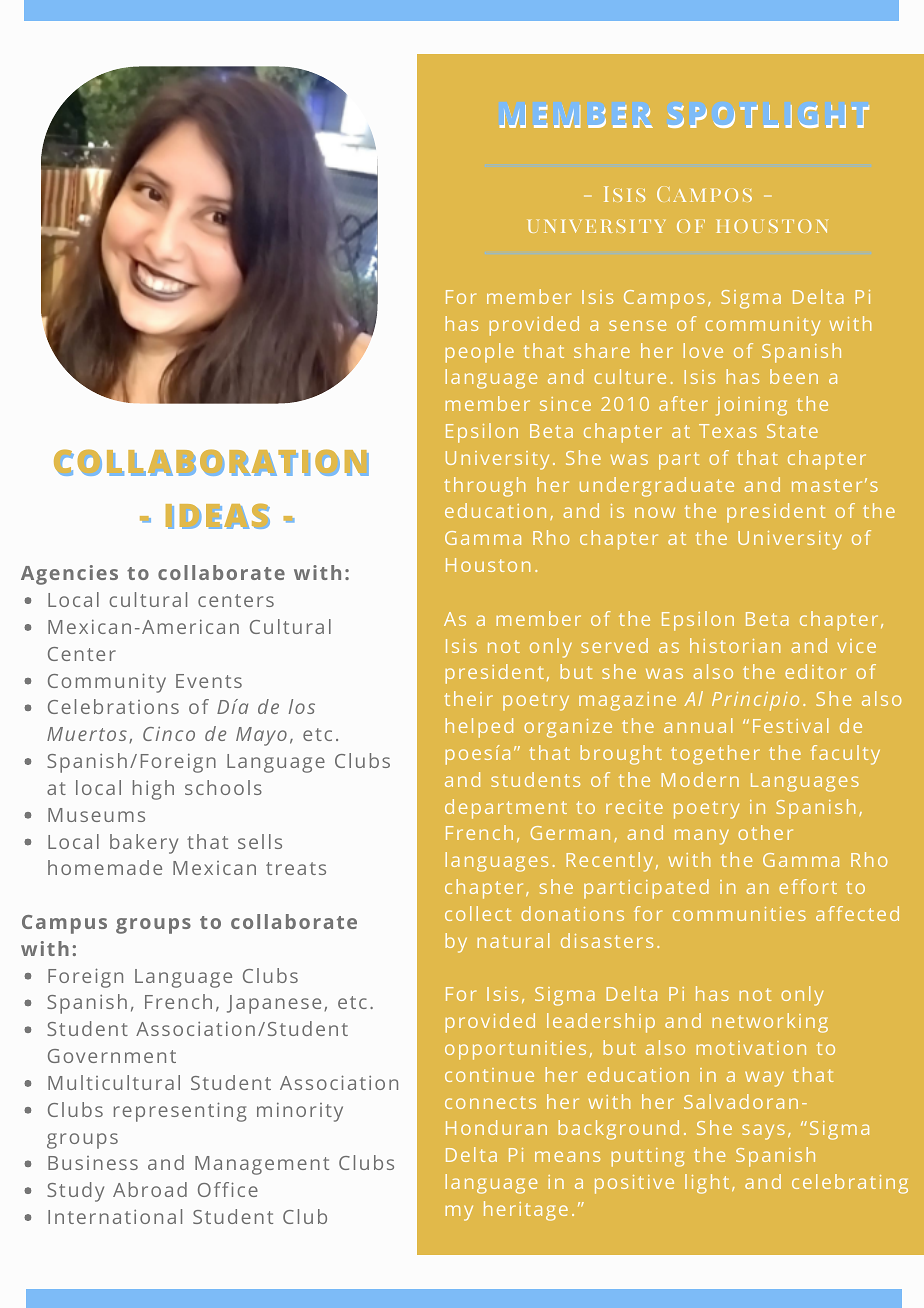 This page has width=924, height=1308. I want to click on heritage, so click(526, 1211).
